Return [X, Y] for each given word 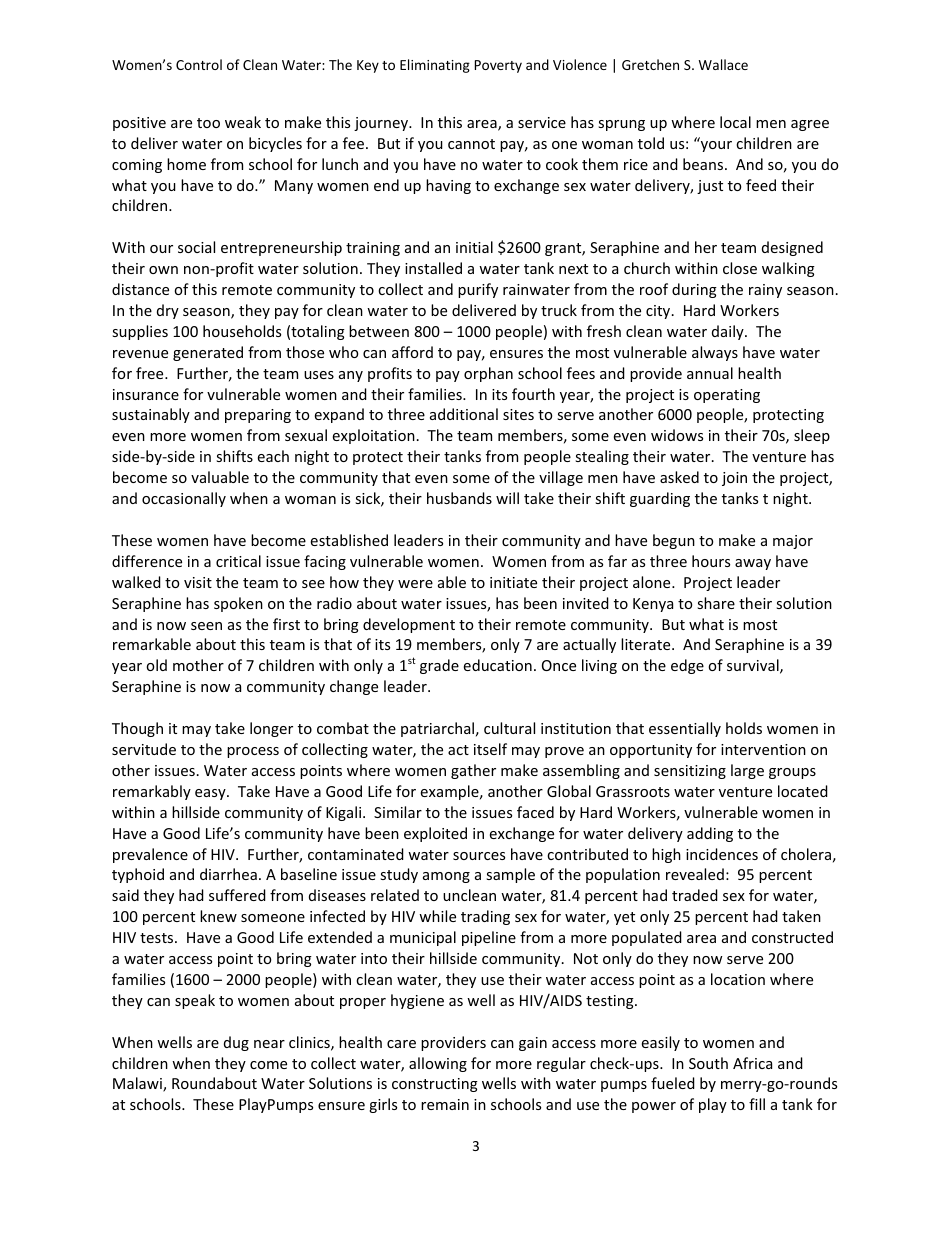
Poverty [498, 66]
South [708, 1063]
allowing [438, 1064]
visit [198, 582]
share [716, 603]
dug [236, 1043]
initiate [513, 582]
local [735, 122]
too [208, 123]
